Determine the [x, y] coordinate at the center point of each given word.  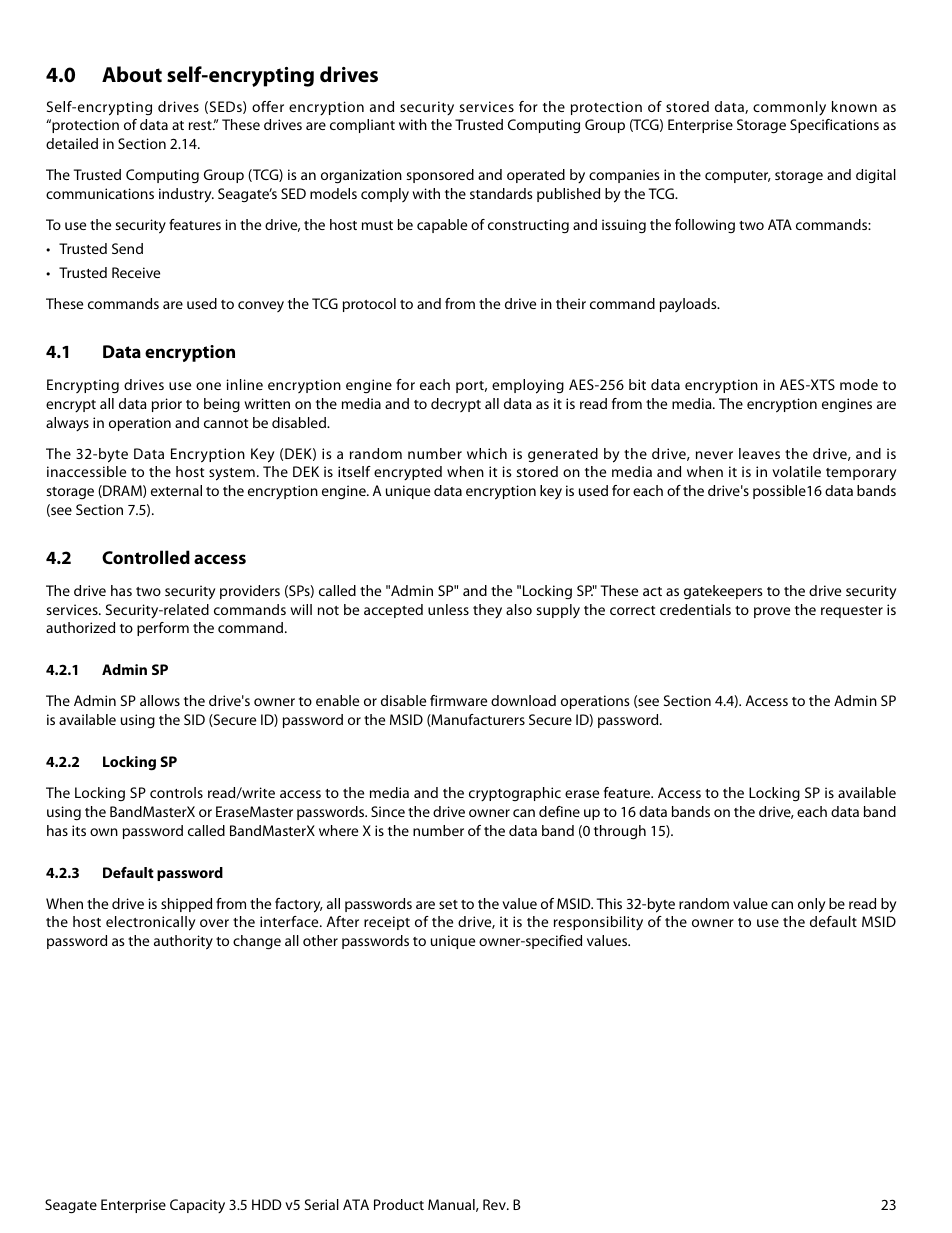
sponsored [440, 176]
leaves [759, 453]
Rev [495, 1204]
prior [167, 405]
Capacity [197, 1206]
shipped [186, 905]
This [609, 903]
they [487, 611]
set [448, 904]
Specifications [834, 126]
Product [399, 1204]
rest [201, 125]
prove [772, 612]
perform [163, 629]
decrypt [456, 405]
